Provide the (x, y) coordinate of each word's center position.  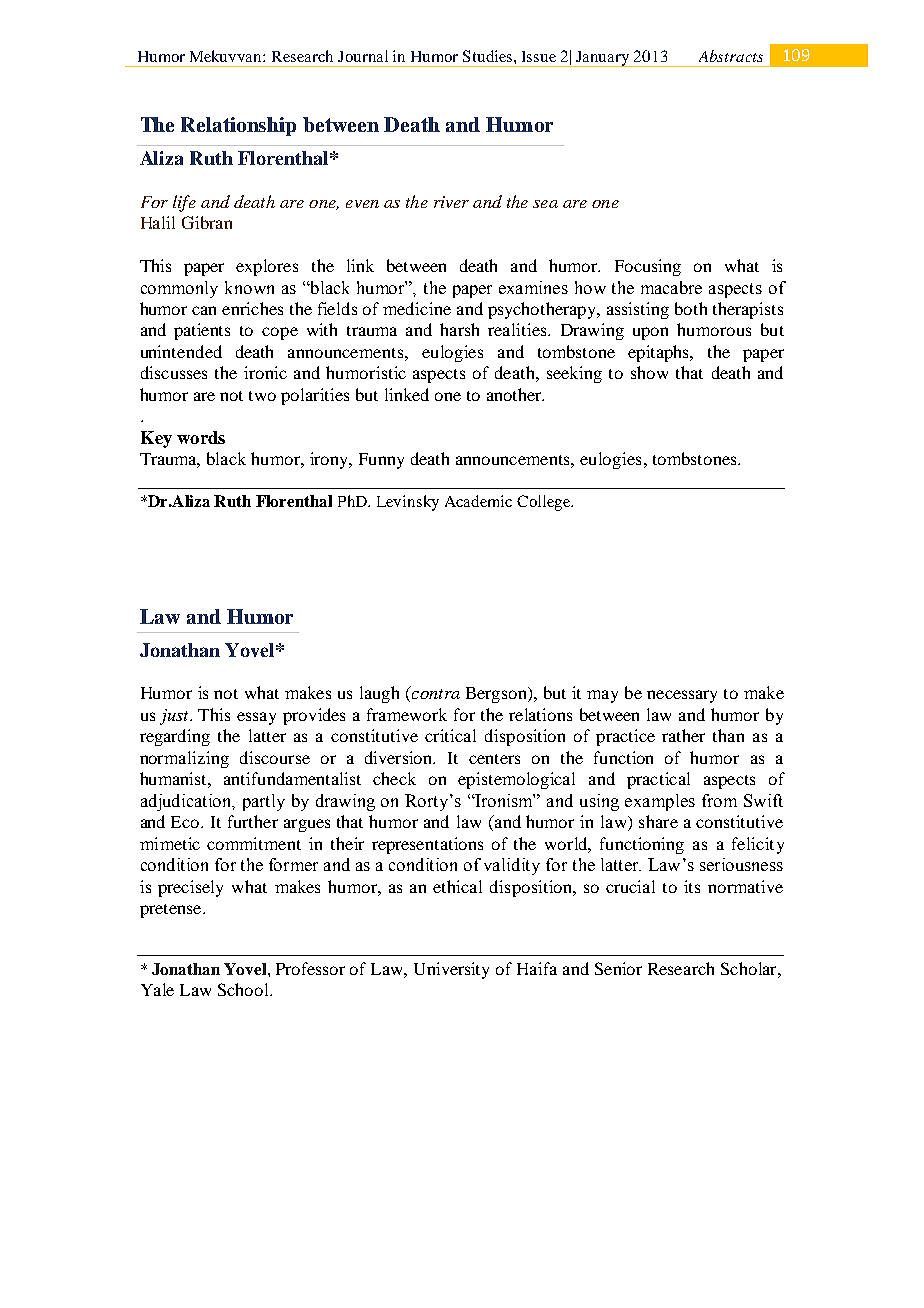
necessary (682, 696)
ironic (265, 372)
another (515, 394)
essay (256, 718)
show (649, 372)
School (244, 989)
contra (436, 694)
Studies (487, 56)
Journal (363, 56)
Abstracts (731, 56)
